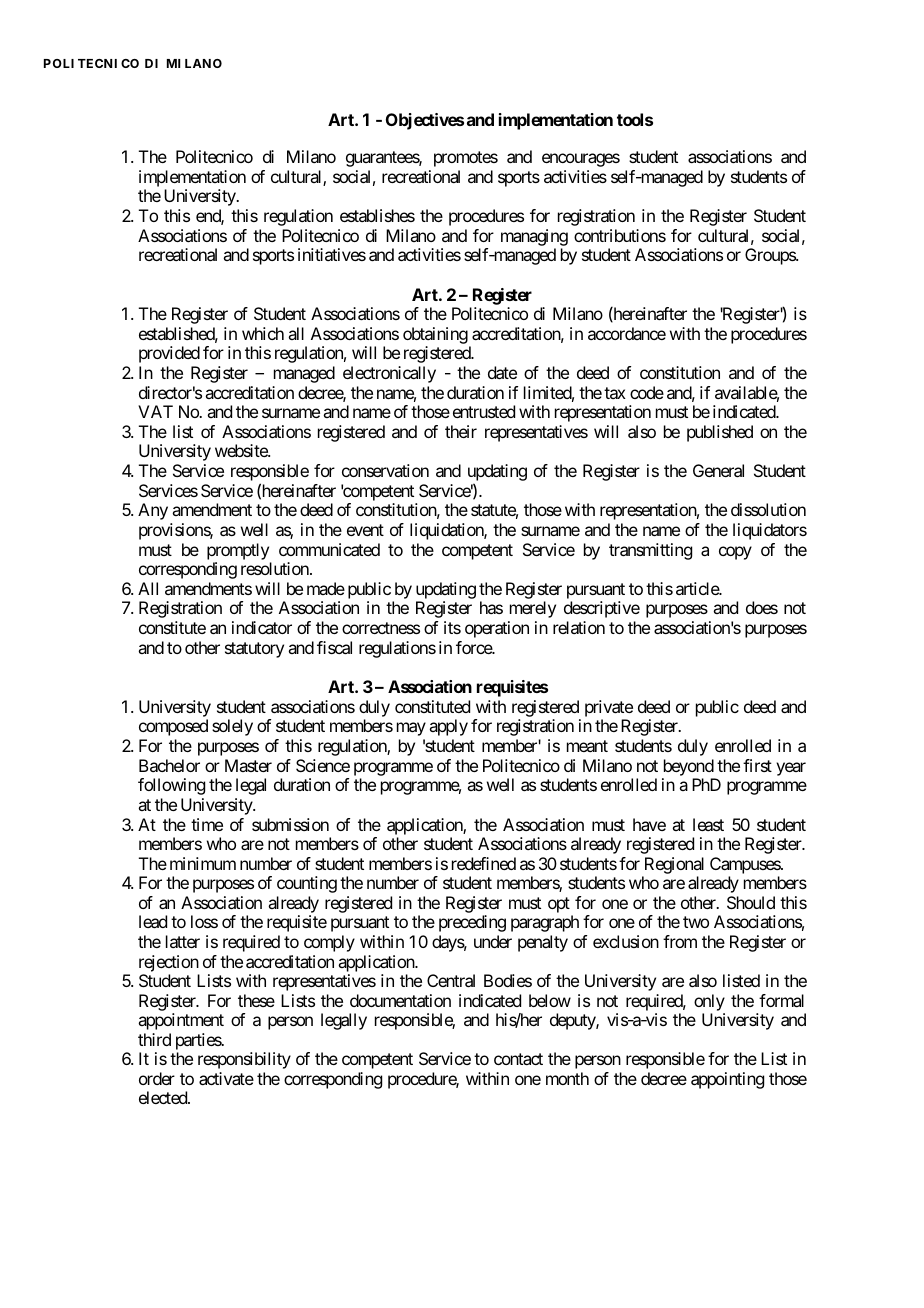  Describe the element at coordinates (708, 824) in the screenshot. I see `least` at that location.
